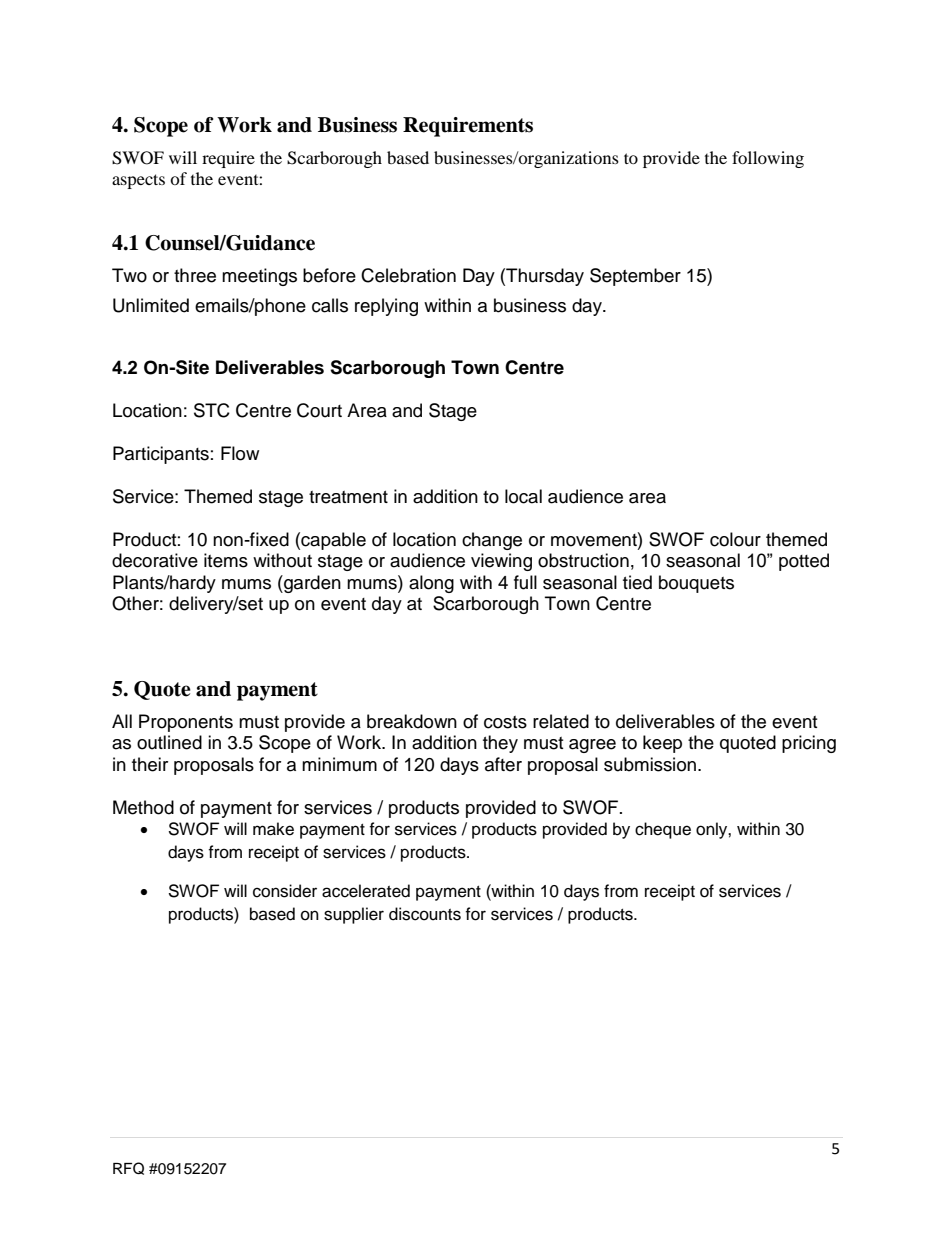 The image size is (952, 1233). What do you see at coordinates (768, 159) in the screenshot?
I see `following` at bounding box center [768, 159].
